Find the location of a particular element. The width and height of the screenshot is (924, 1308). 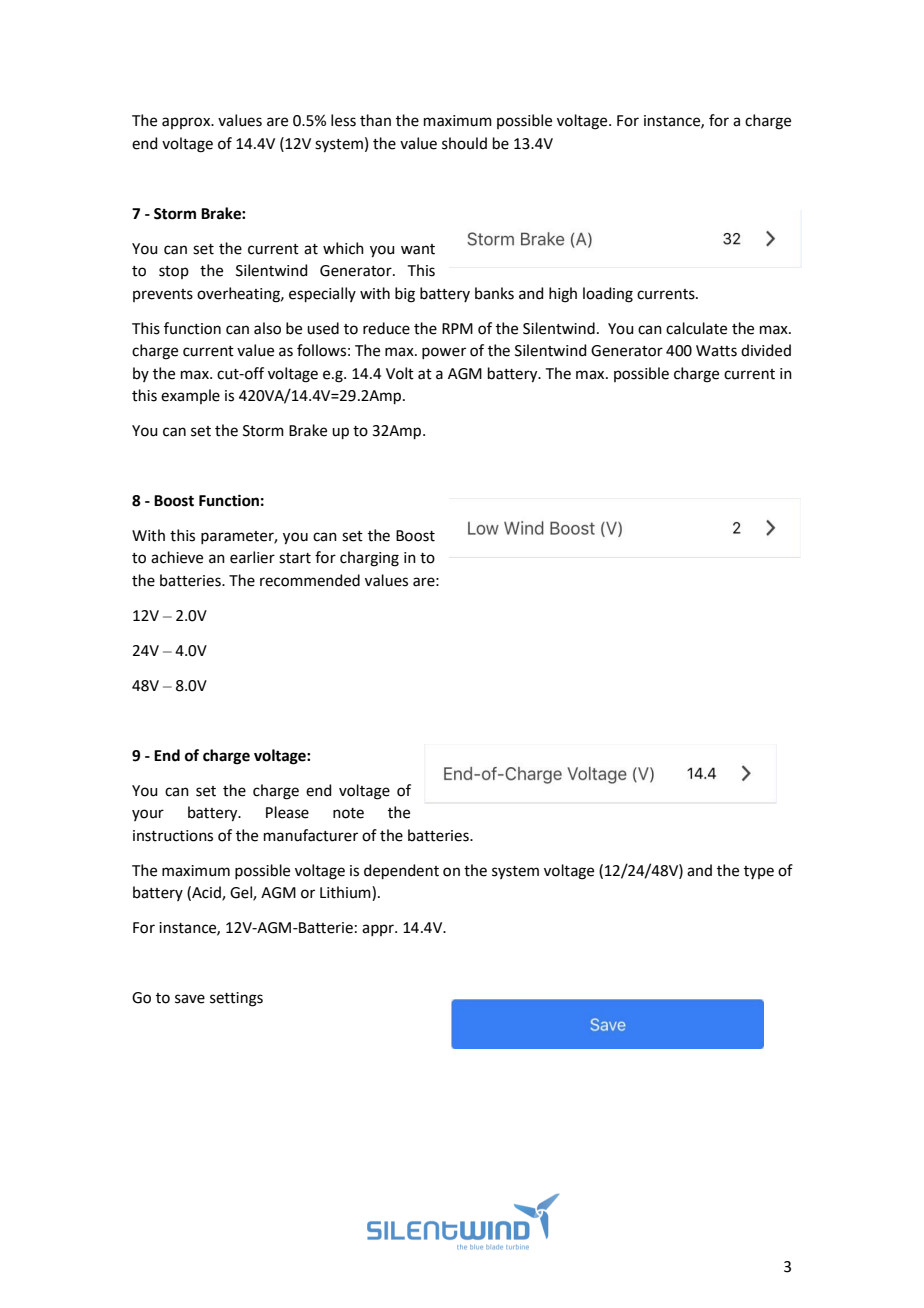

should is located at coordinates (464, 143).
